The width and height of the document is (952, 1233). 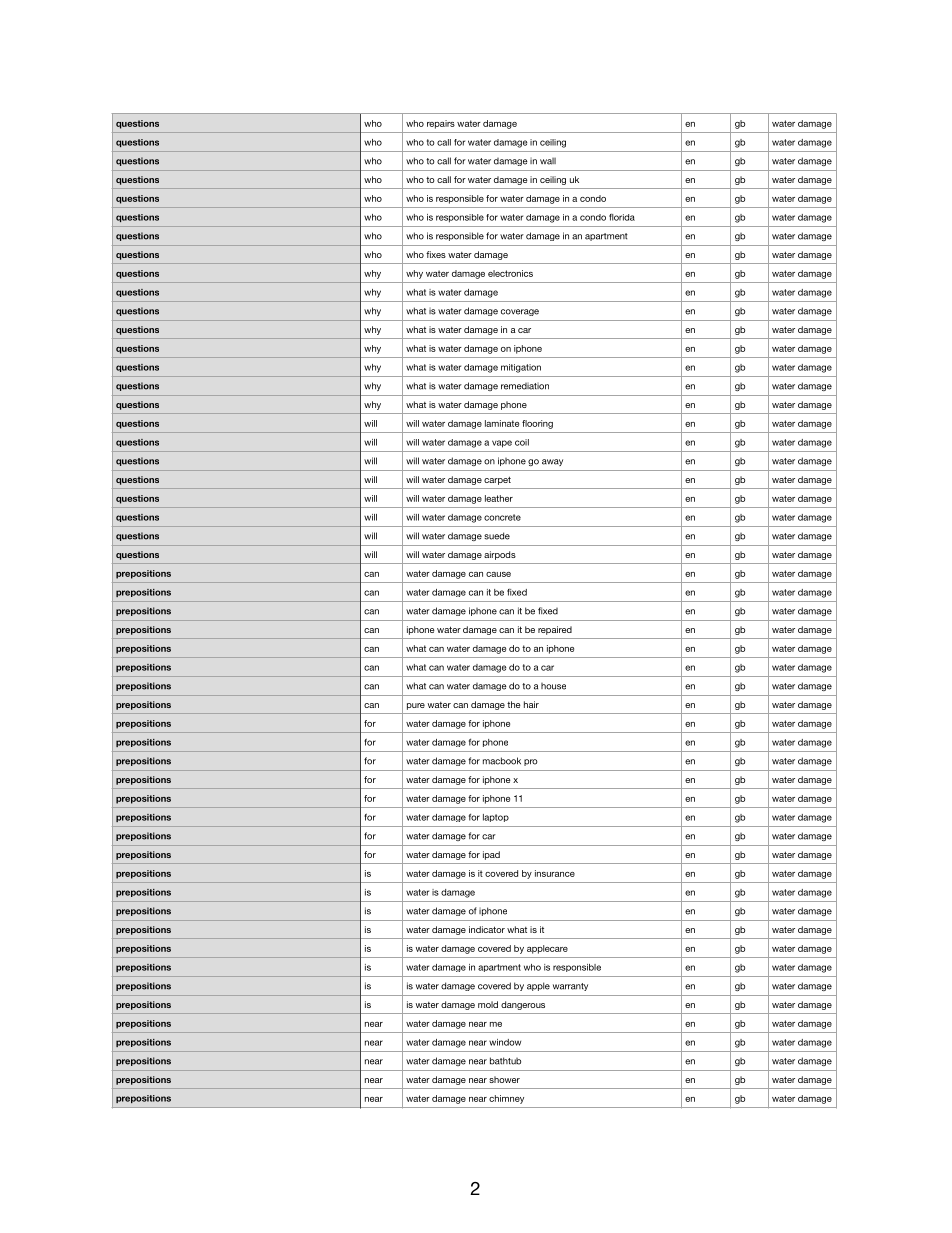 I want to click on laminate, so click(x=502, y=423).
